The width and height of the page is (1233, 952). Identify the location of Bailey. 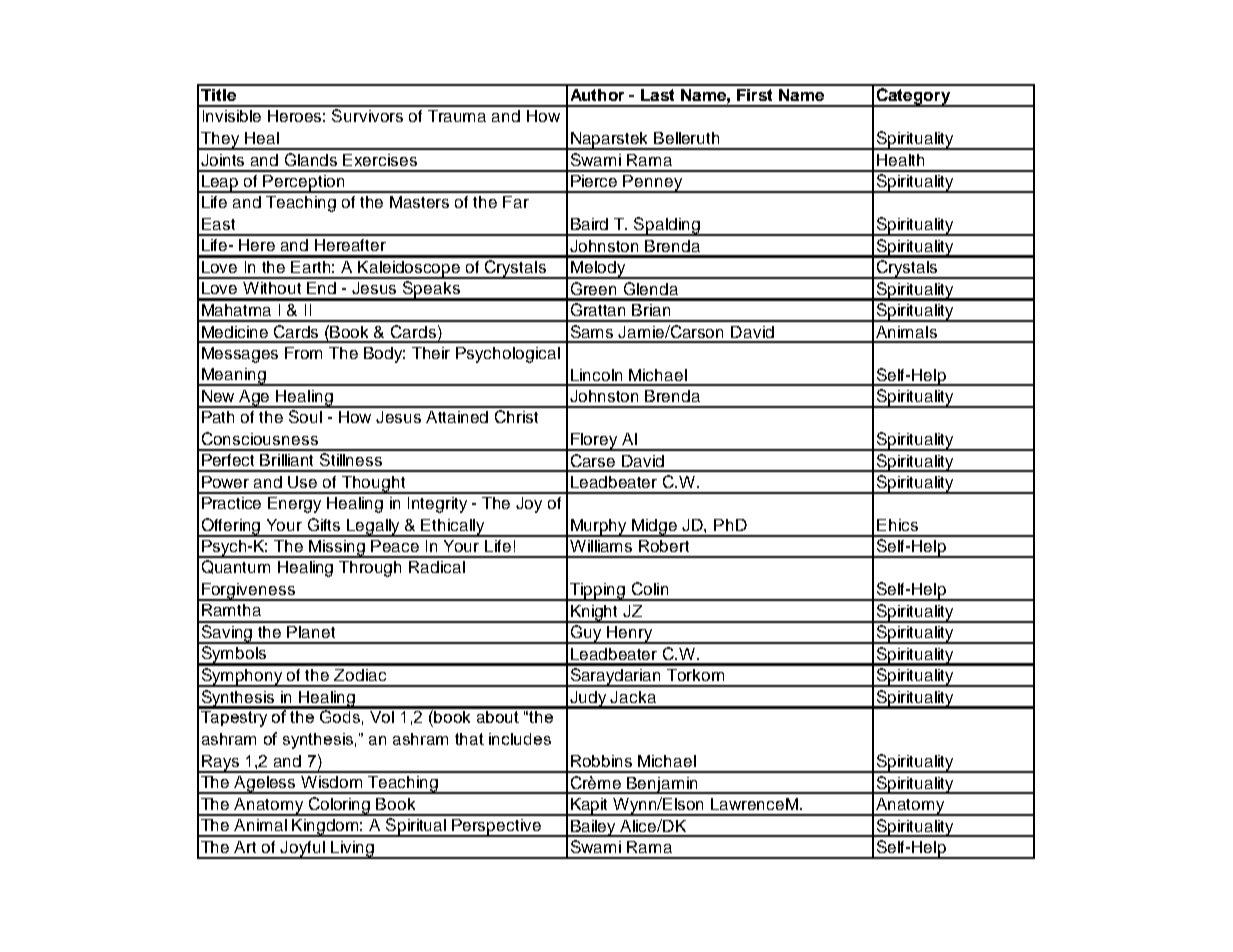
(594, 828).
